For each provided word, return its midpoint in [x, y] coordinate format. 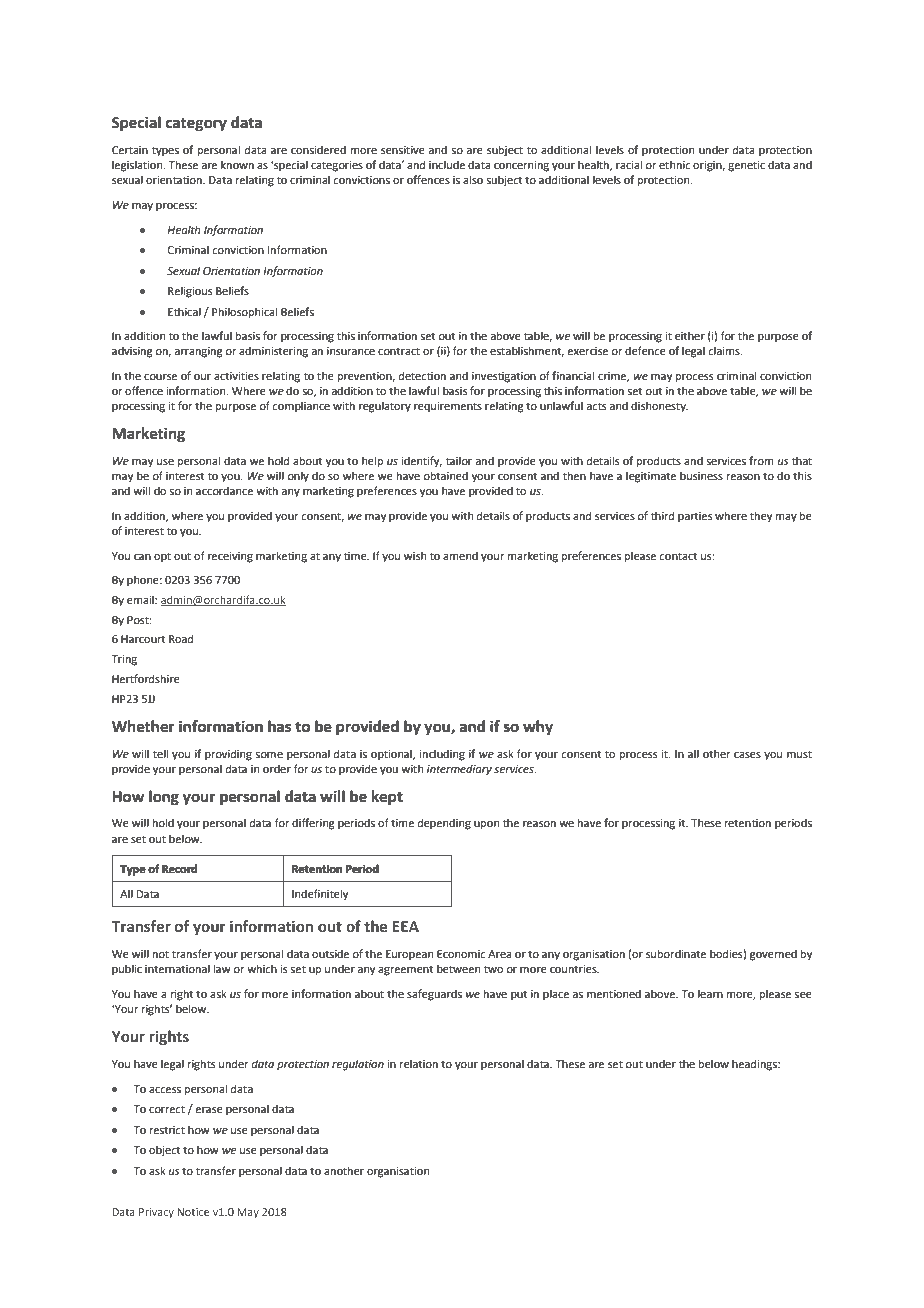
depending [444, 824]
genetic [746, 166]
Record [179, 868]
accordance [224, 490]
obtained [445, 475]
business [701, 475]
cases [747, 755]
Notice [193, 1212]
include [447, 164]
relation [419, 1063]
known [237, 164]
